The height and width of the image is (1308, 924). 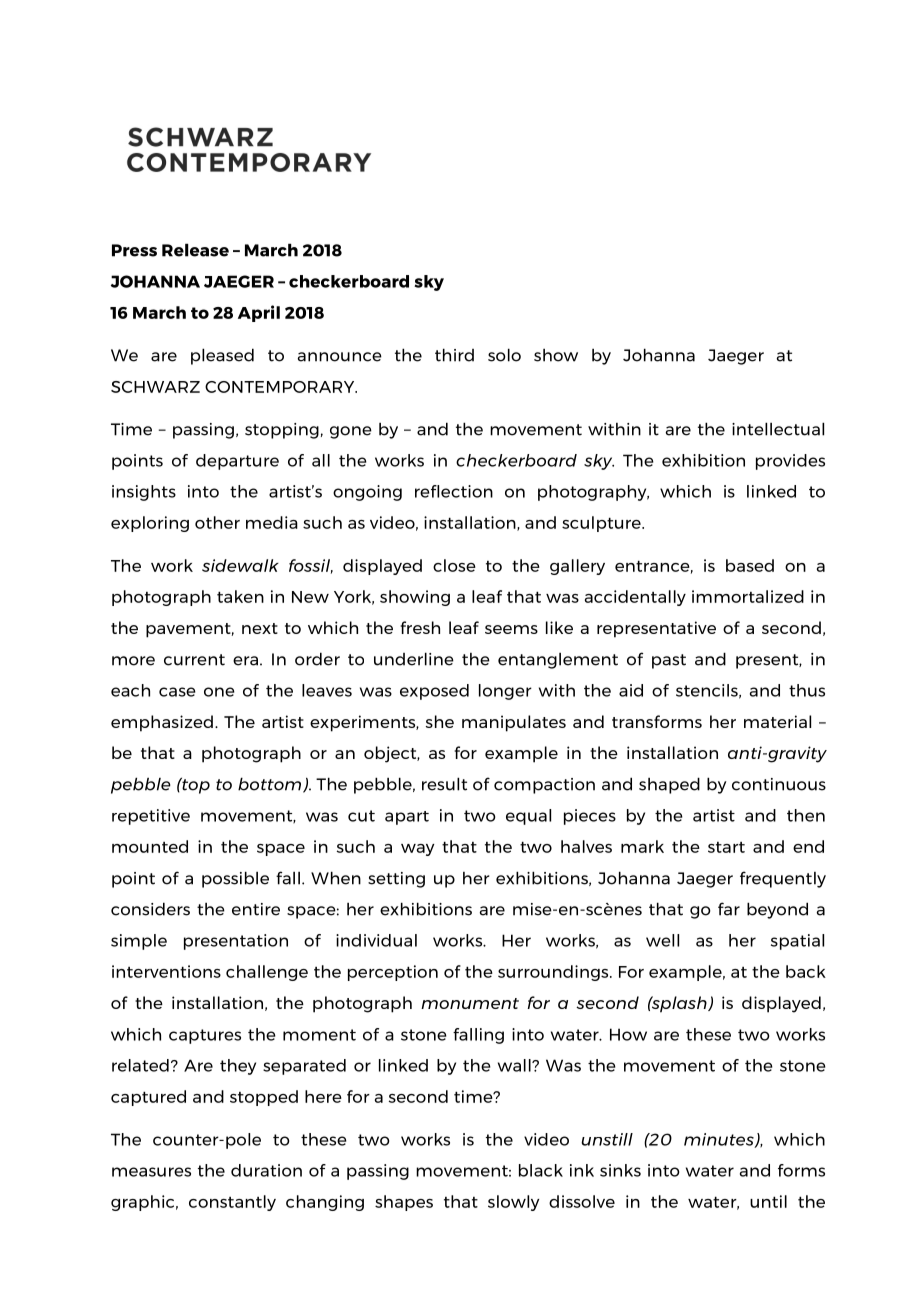 What do you see at coordinates (440, 721) in the image?
I see `she` at bounding box center [440, 721].
